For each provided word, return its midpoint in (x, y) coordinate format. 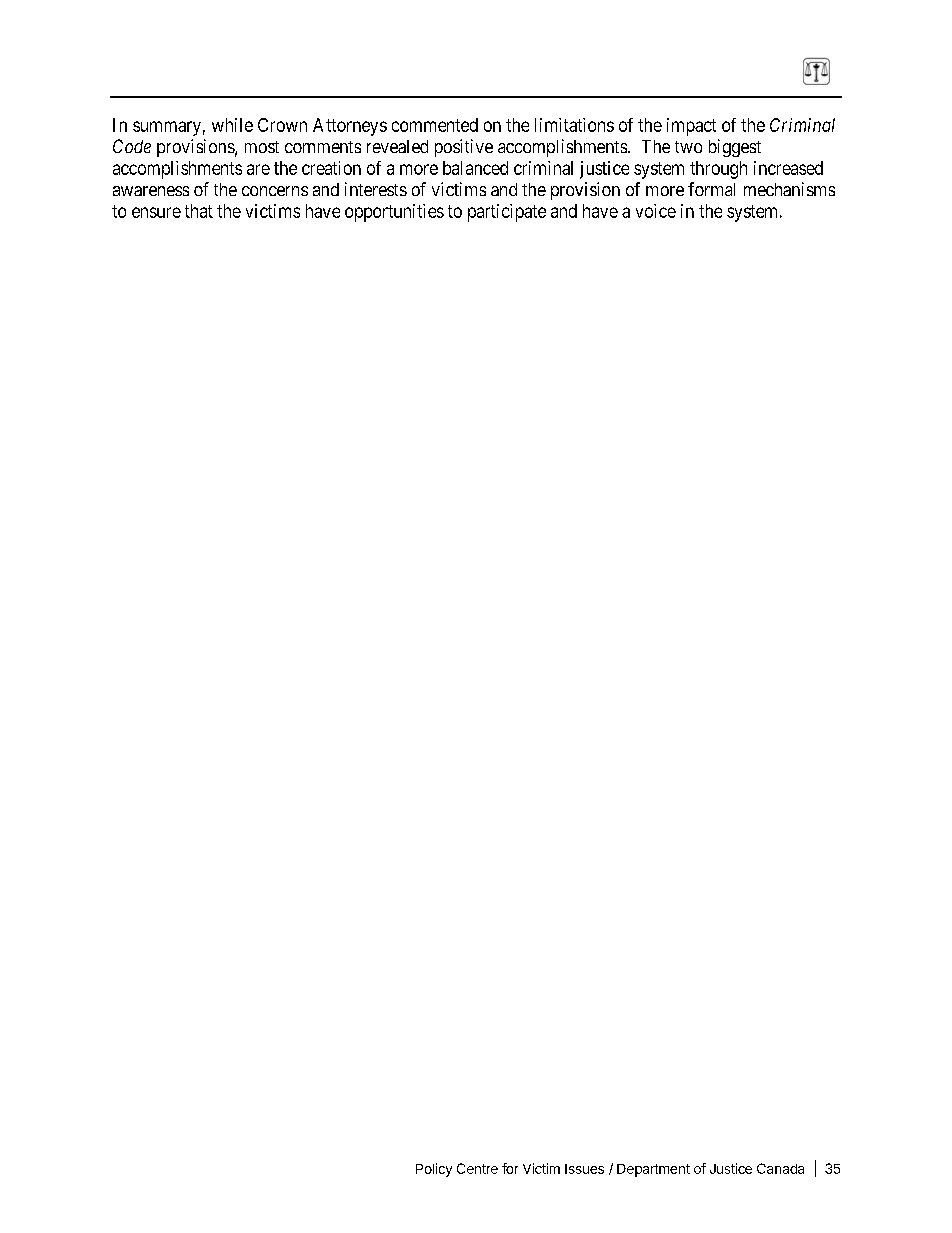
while (232, 125)
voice (656, 211)
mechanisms (789, 189)
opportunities (394, 213)
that (199, 211)
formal (711, 189)
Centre (477, 1168)
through (718, 170)
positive (464, 148)
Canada (780, 1168)
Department (653, 1170)
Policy (434, 1170)
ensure (156, 212)
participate (507, 213)
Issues (584, 1169)
